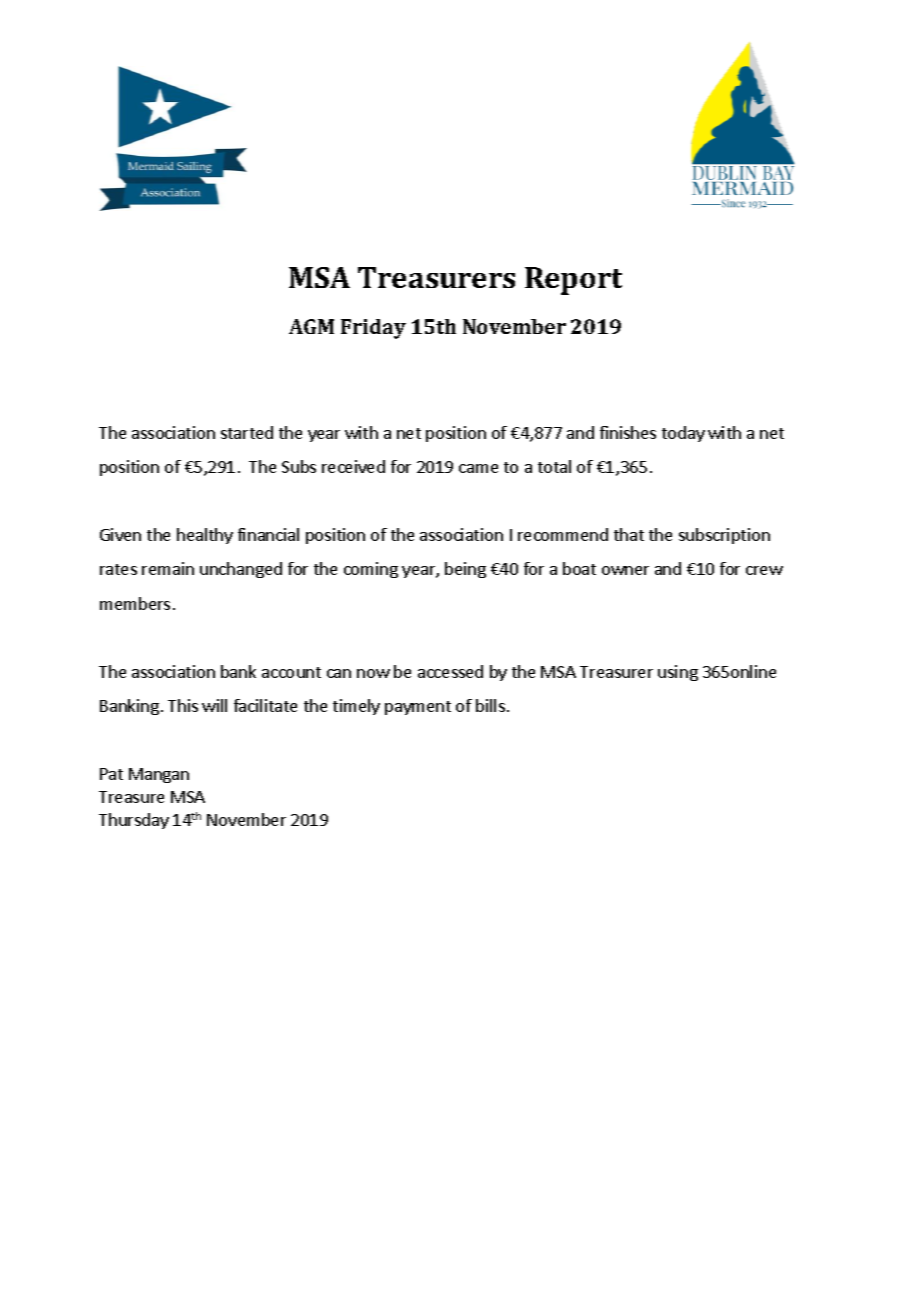  Describe the element at coordinates (418, 708) in the image. I see `payment` at that location.
